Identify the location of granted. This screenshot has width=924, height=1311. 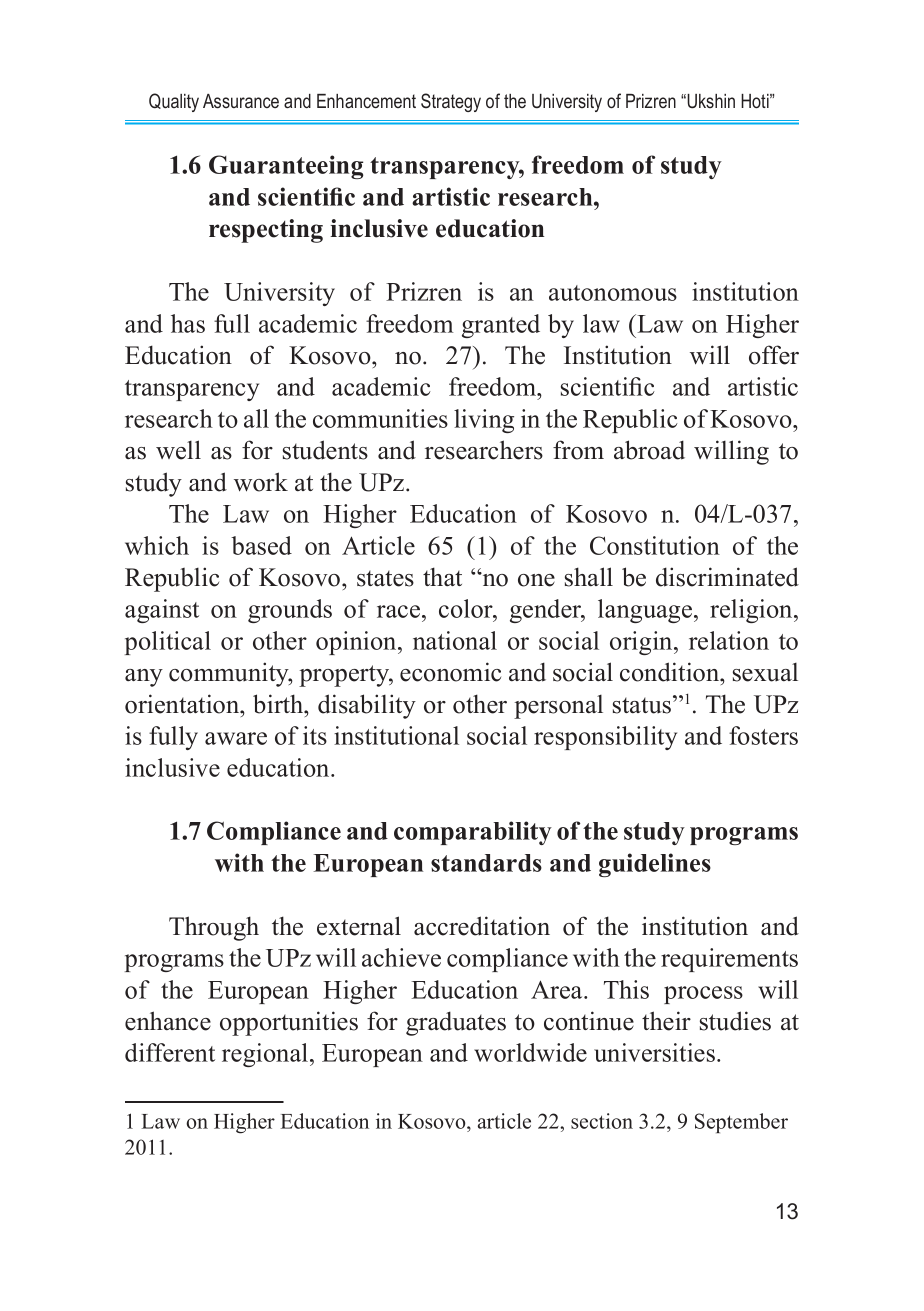
(501, 326).
